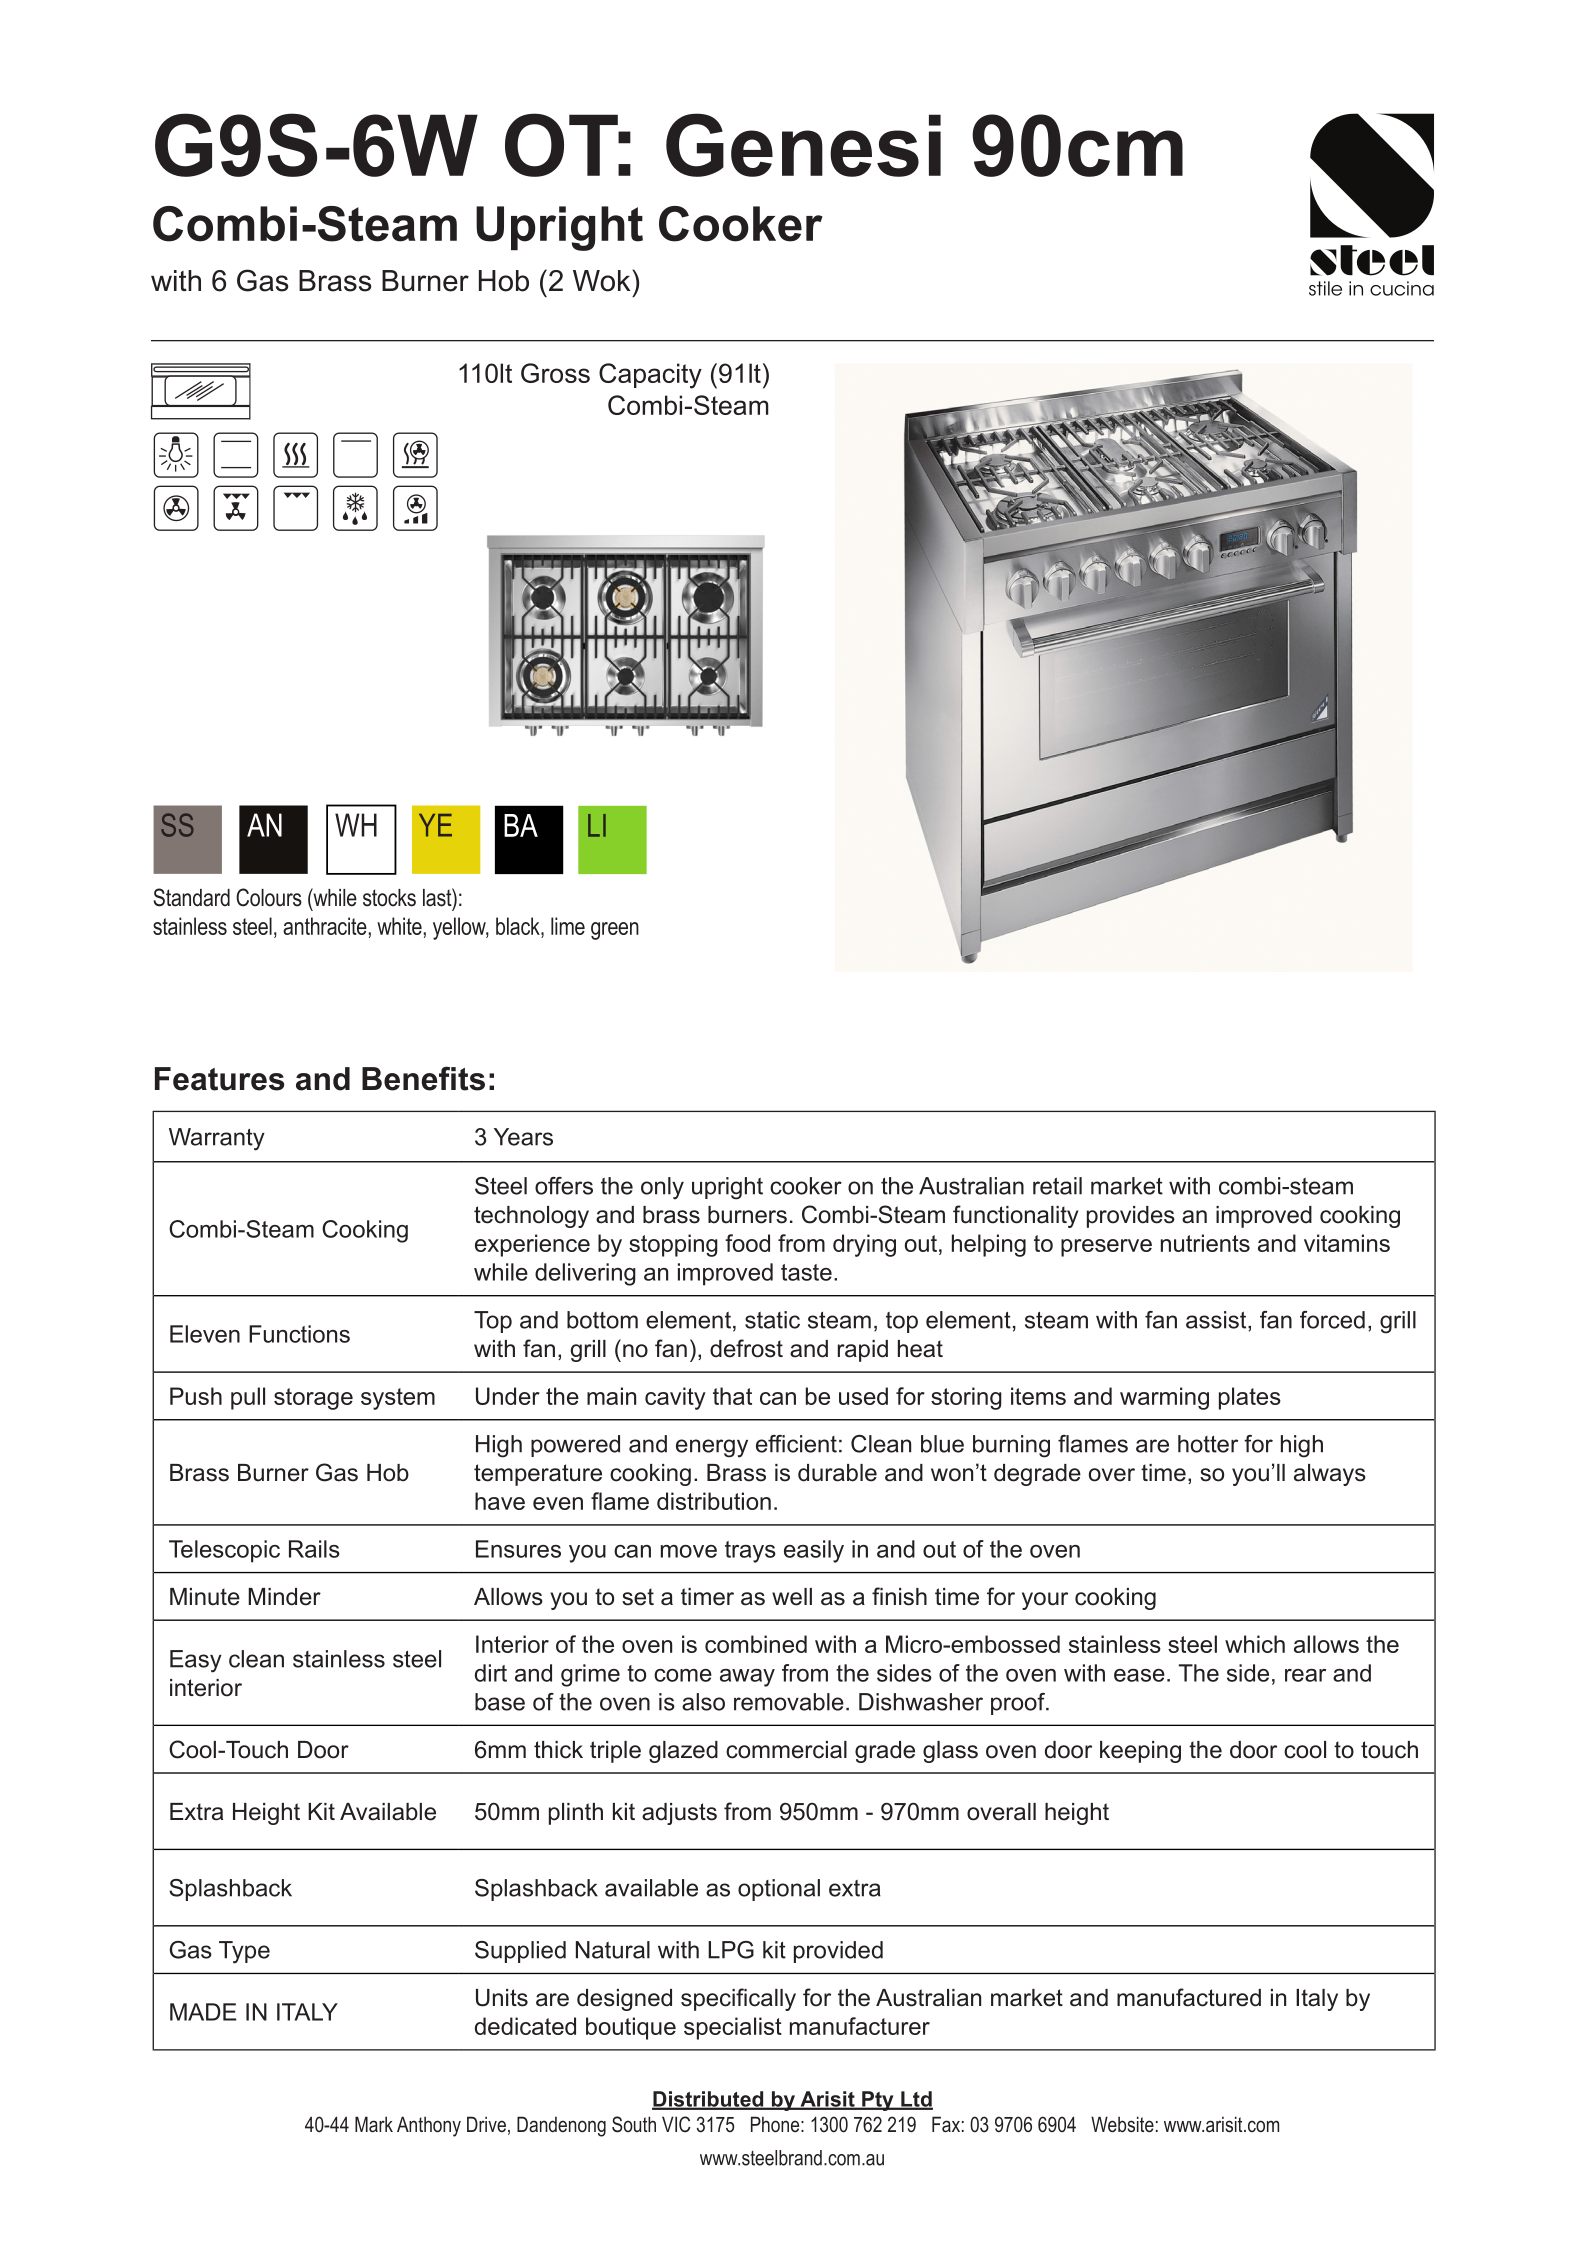  I want to click on storage, so click(313, 1399).
